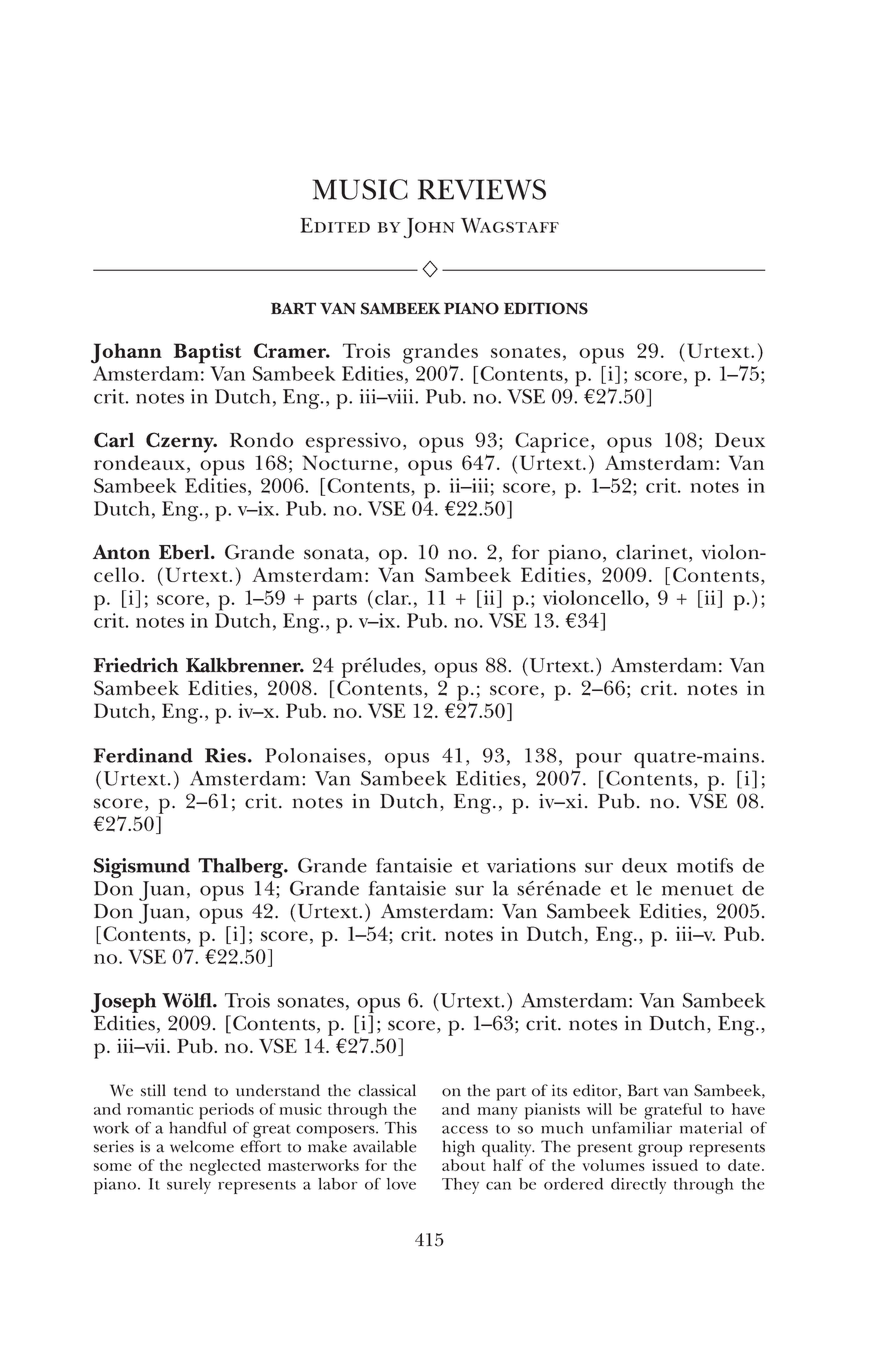  Describe the element at coordinates (458, 1148) in the screenshot. I see `high` at that location.
